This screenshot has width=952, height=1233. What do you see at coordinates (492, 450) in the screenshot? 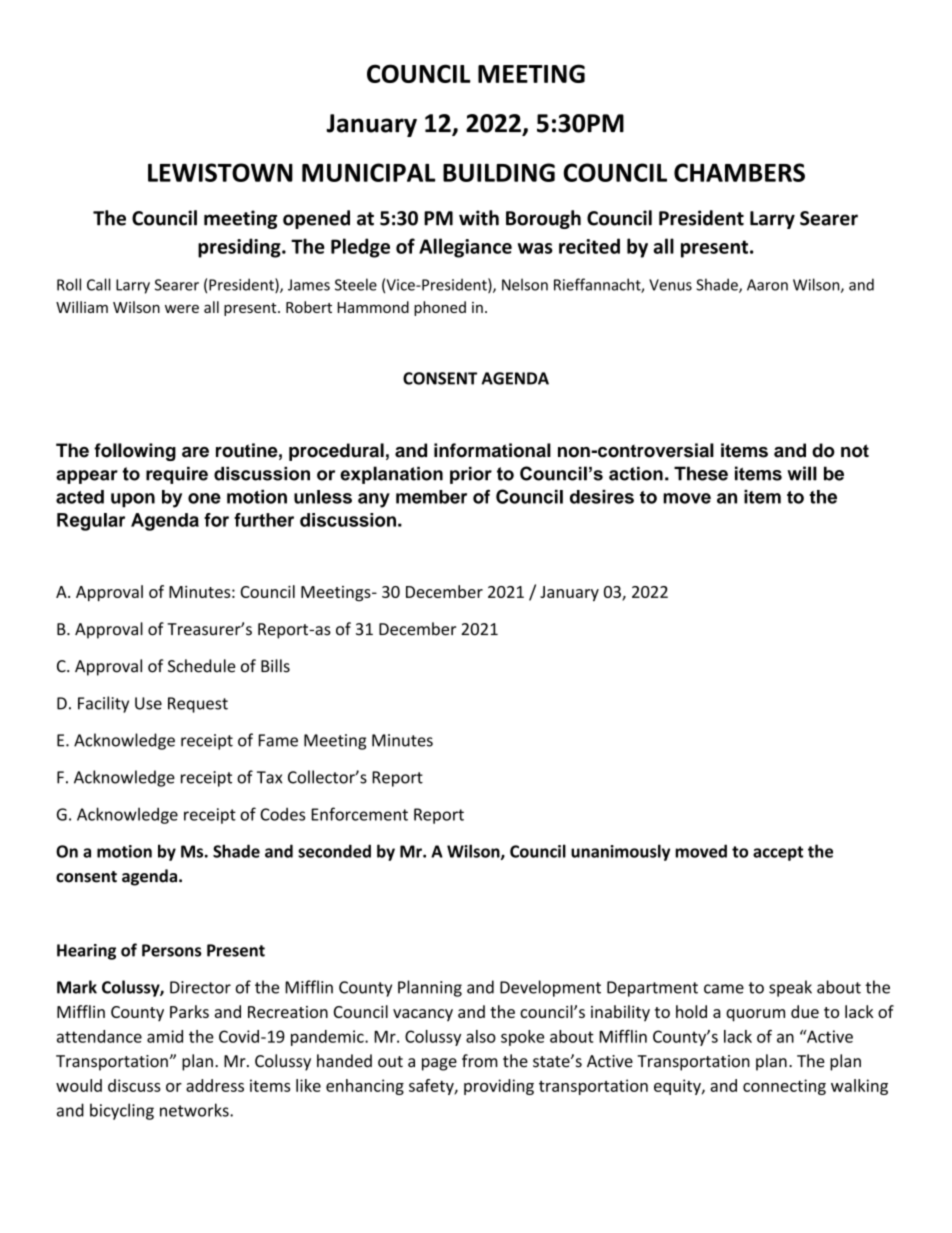
I see `informational` at bounding box center [492, 450].
